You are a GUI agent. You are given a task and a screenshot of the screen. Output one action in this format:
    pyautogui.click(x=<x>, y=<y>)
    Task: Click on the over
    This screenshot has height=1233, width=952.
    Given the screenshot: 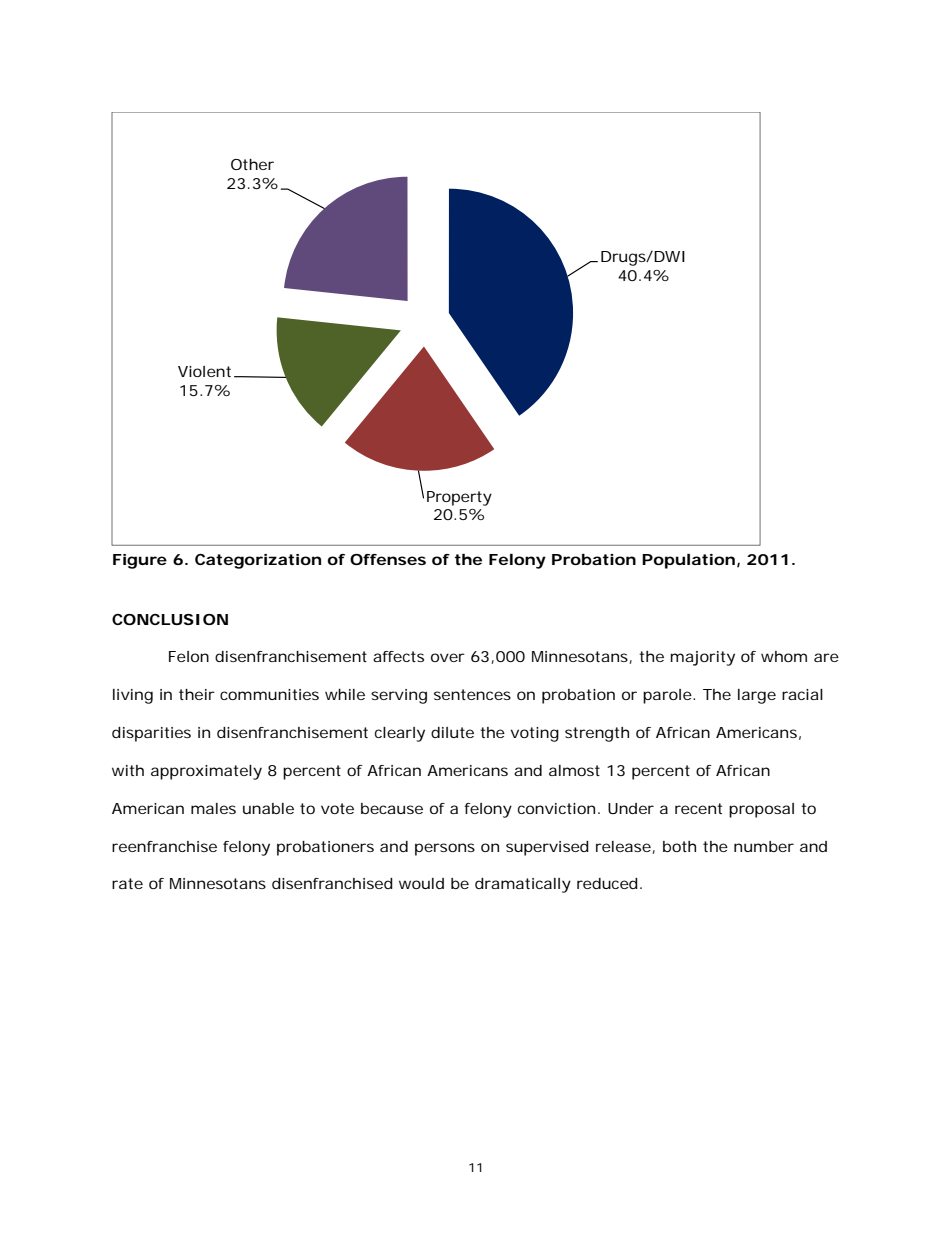 What is the action you would take?
    pyautogui.click(x=448, y=657)
